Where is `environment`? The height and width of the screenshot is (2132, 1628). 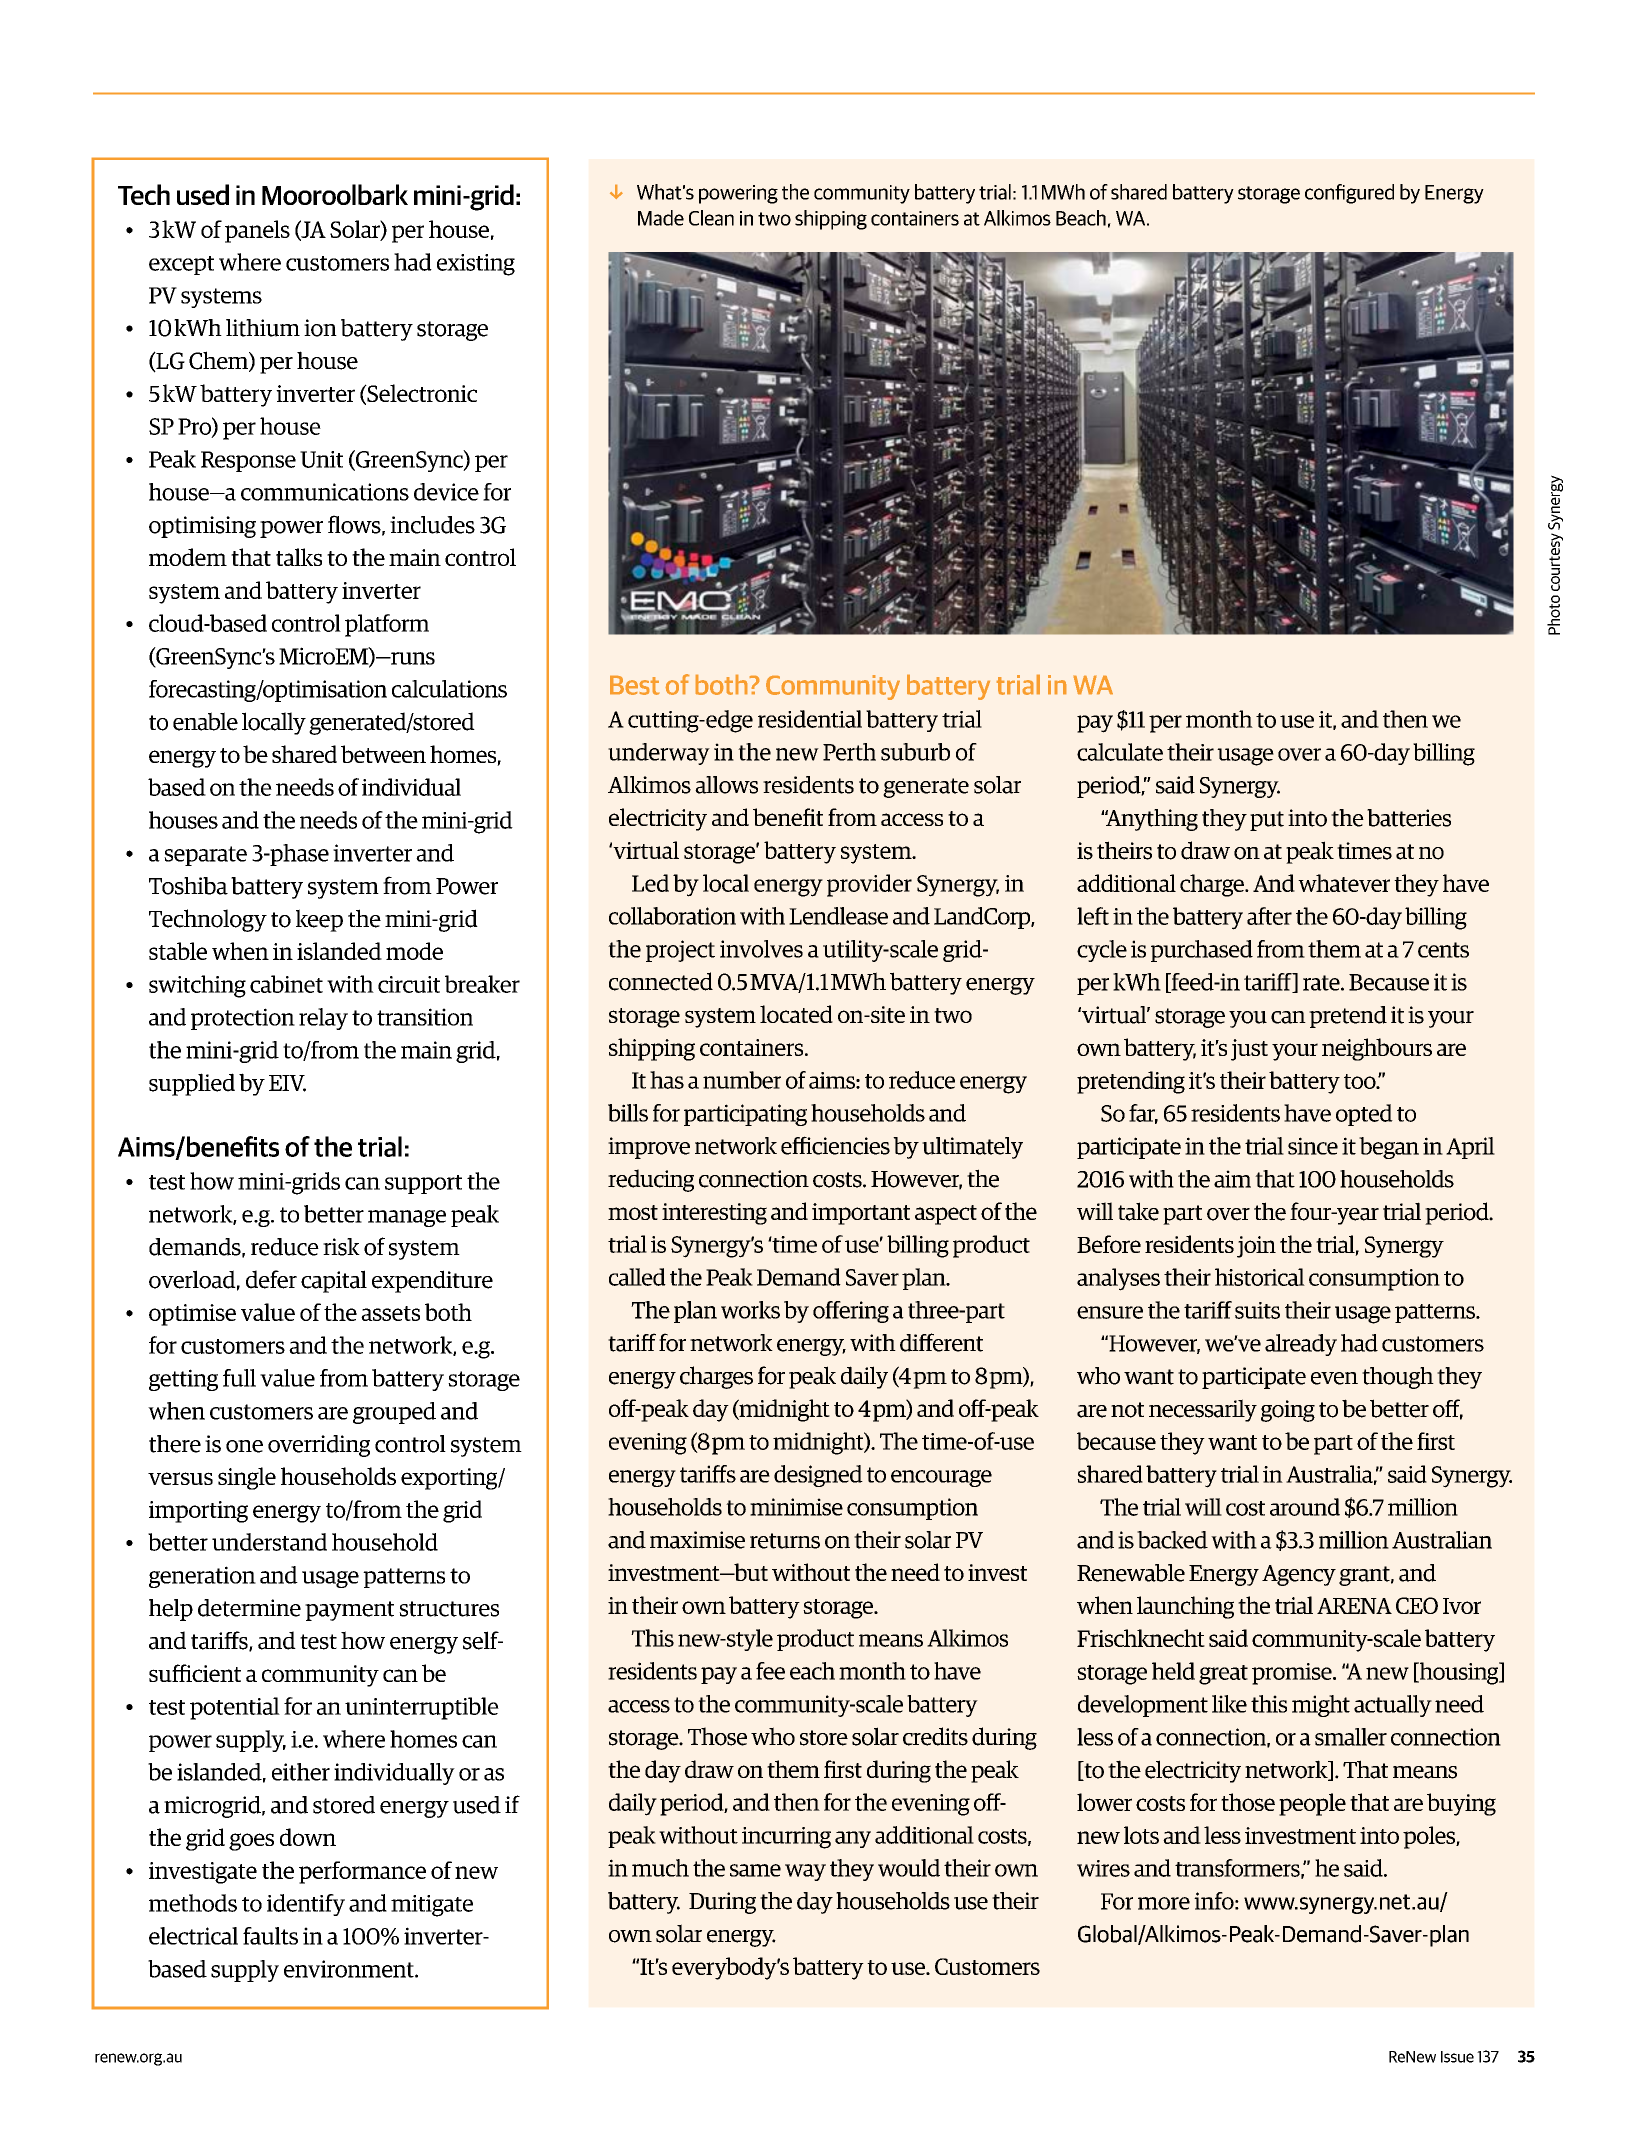 environment is located at coordinates (350, 1969).
